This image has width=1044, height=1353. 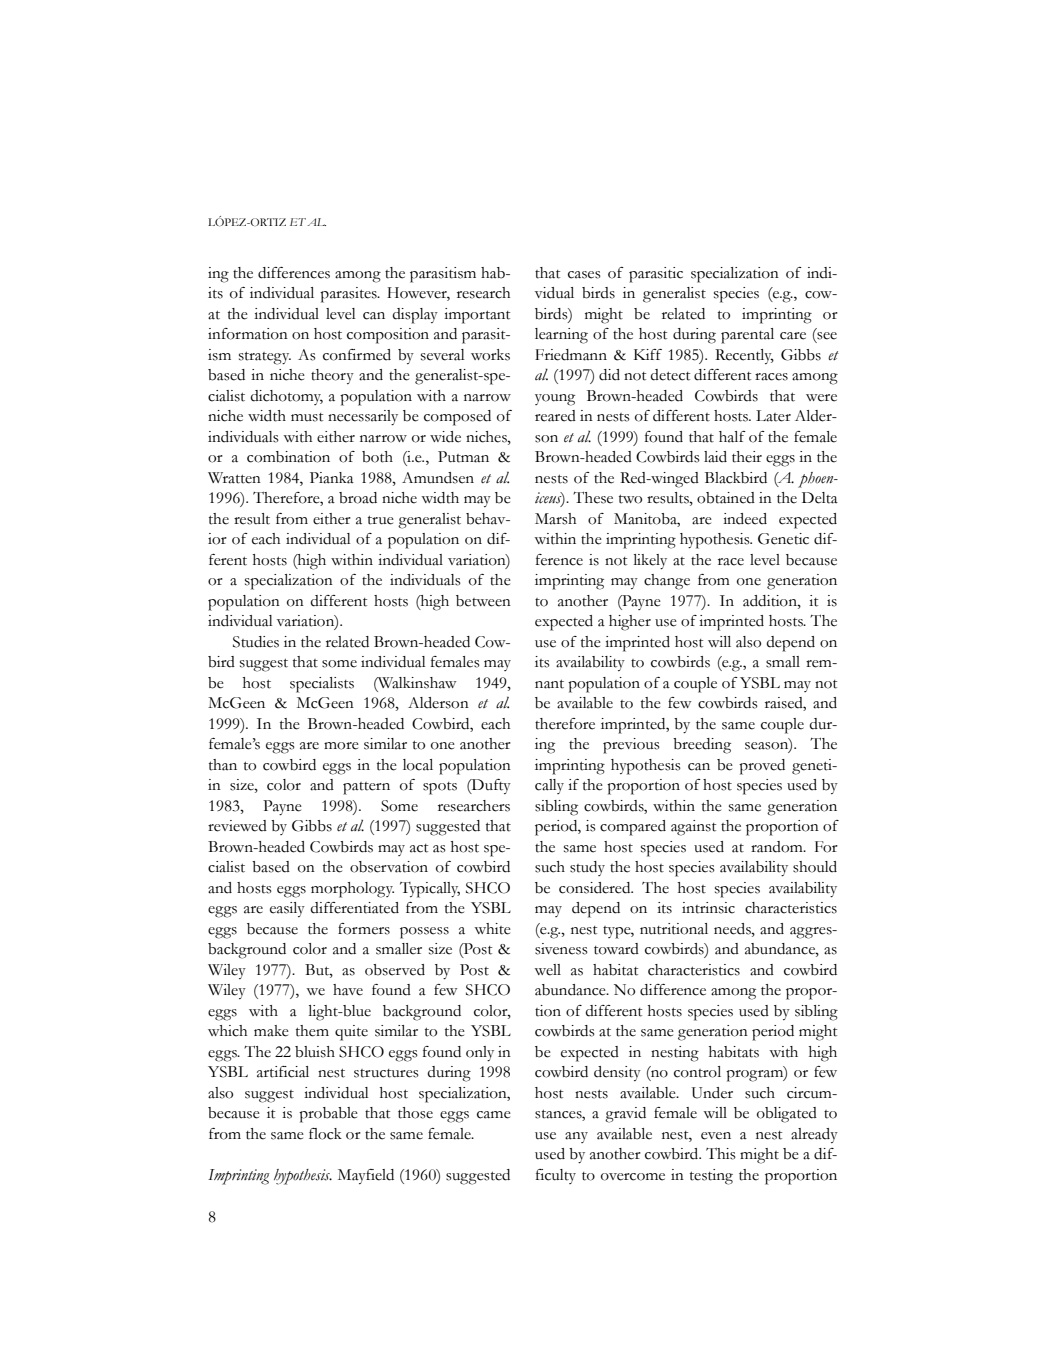 What do you see at coordinates (357, 355) in the image?
I see `confirmed` at bounding box center [357, 355].
